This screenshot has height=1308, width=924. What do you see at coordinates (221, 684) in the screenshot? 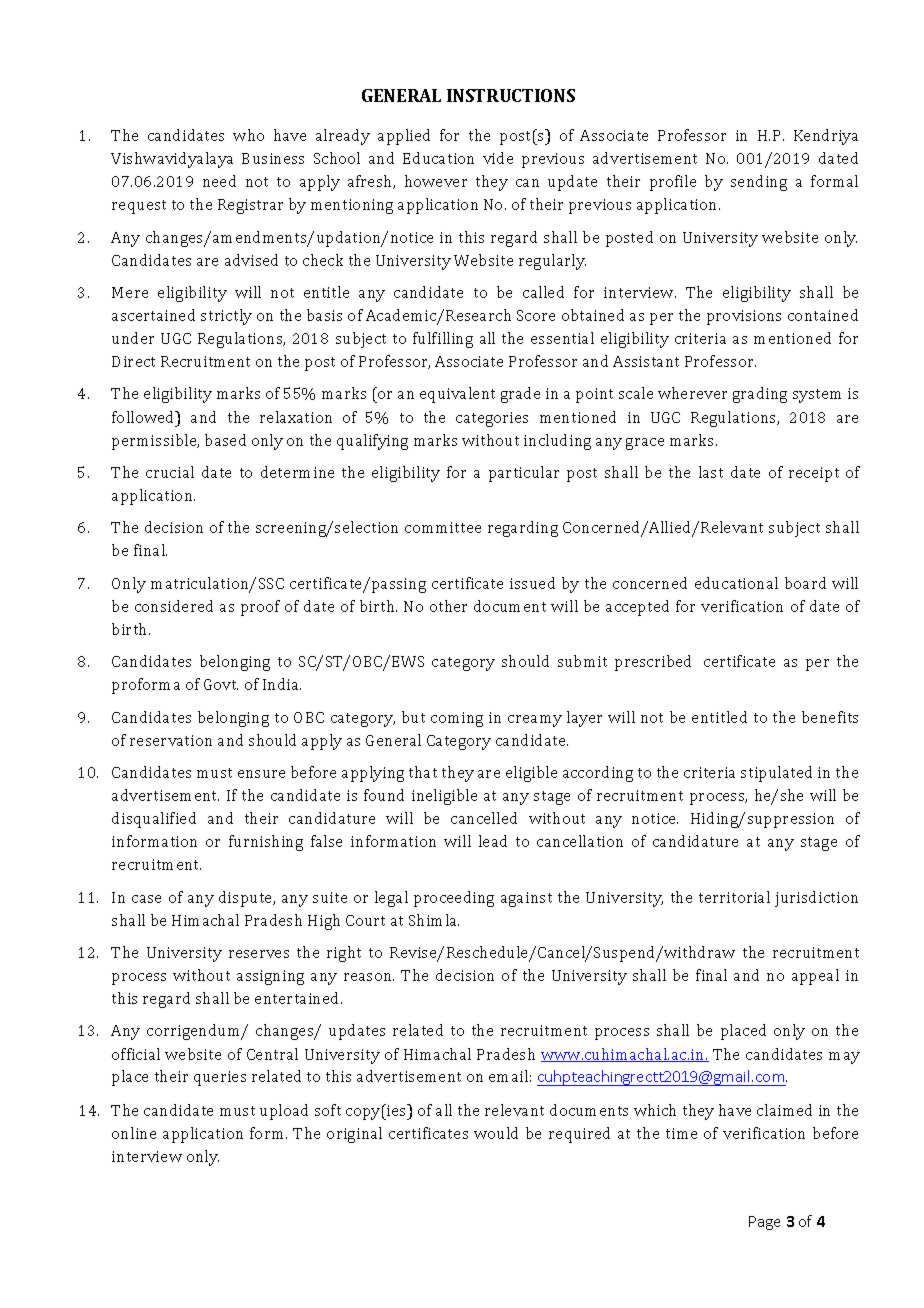
I see `Govt` at bounding box center [221, 684].
